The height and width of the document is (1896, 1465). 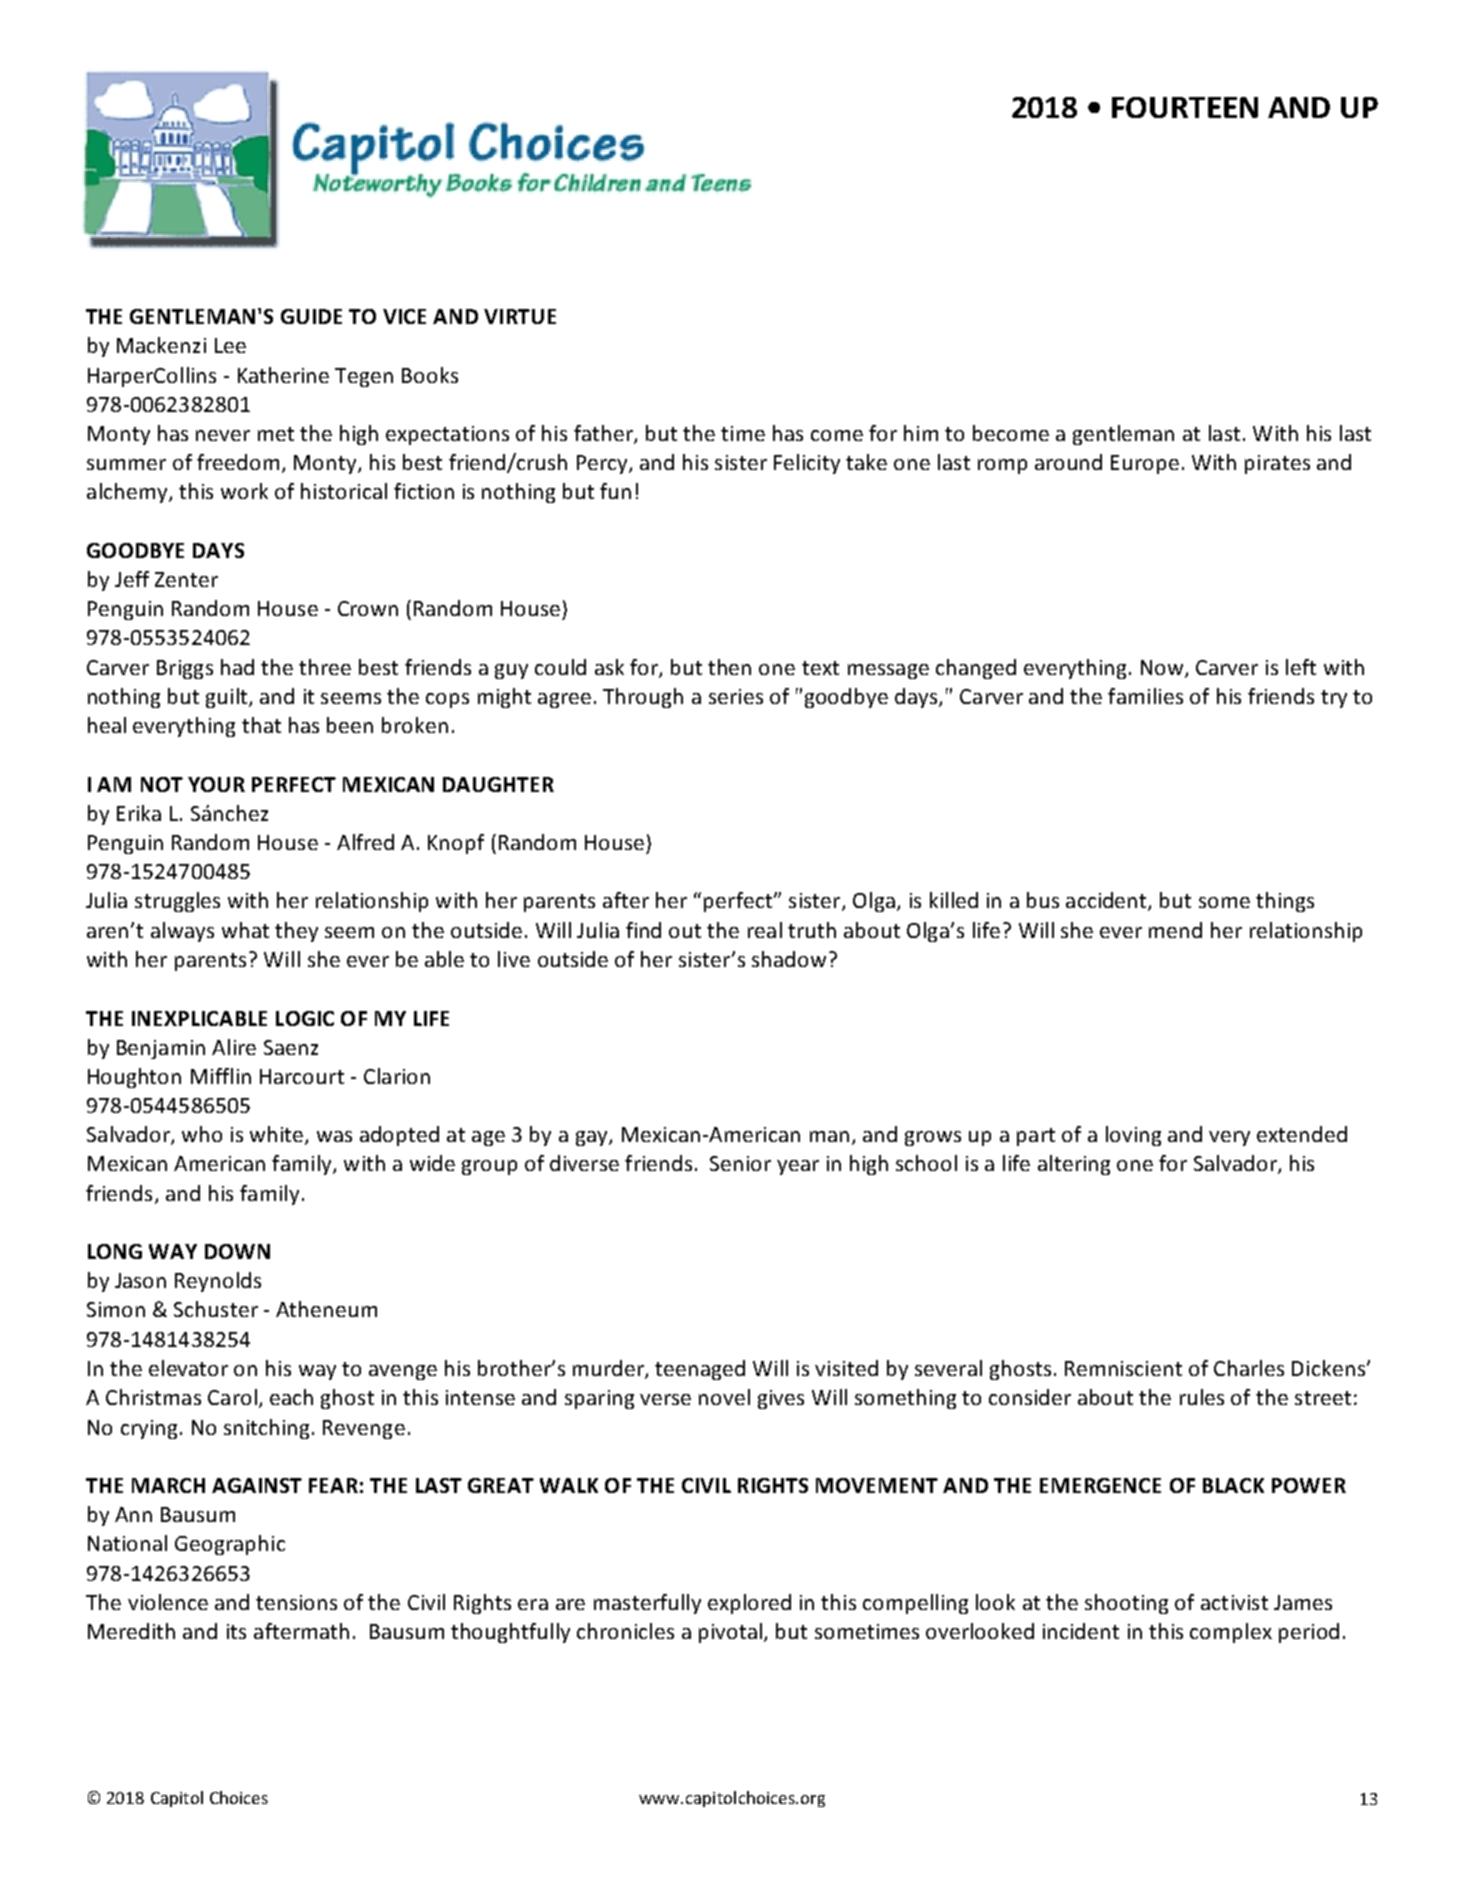 I want to click on tensions, so click(x=296, y=1602).
